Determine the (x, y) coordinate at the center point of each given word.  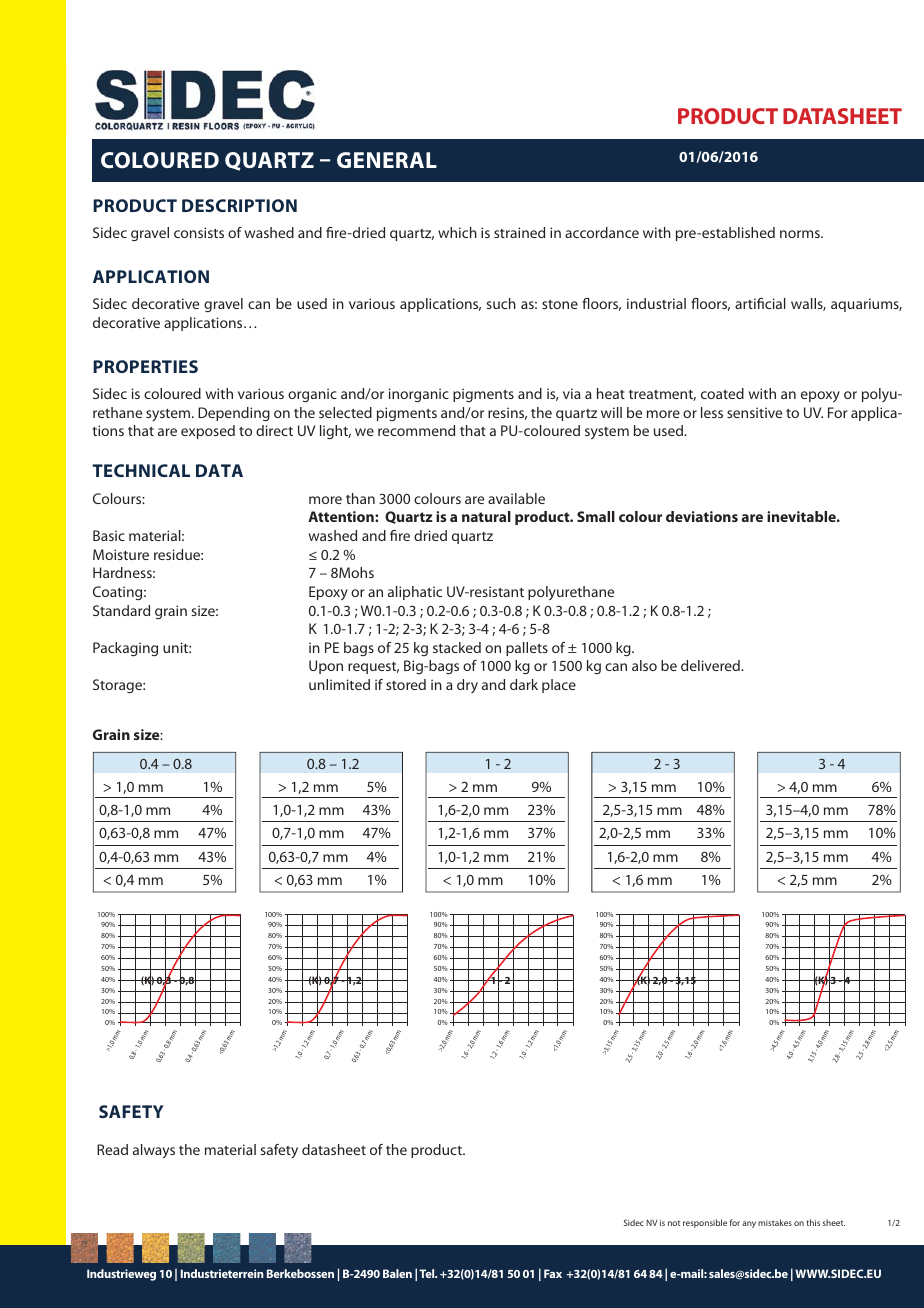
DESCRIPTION (239, 205)
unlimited (339, 684)
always (154, 1151)
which (457, 232)
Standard (121, 610)
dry (467, 686)
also (644, 665)
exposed (208, 432)
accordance (602, 232)
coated (722, 393)
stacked (457, 647)
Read (112, 1149)
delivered (711, 665)
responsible (705, 1223)
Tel (428, 1273)
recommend (416, 430)
